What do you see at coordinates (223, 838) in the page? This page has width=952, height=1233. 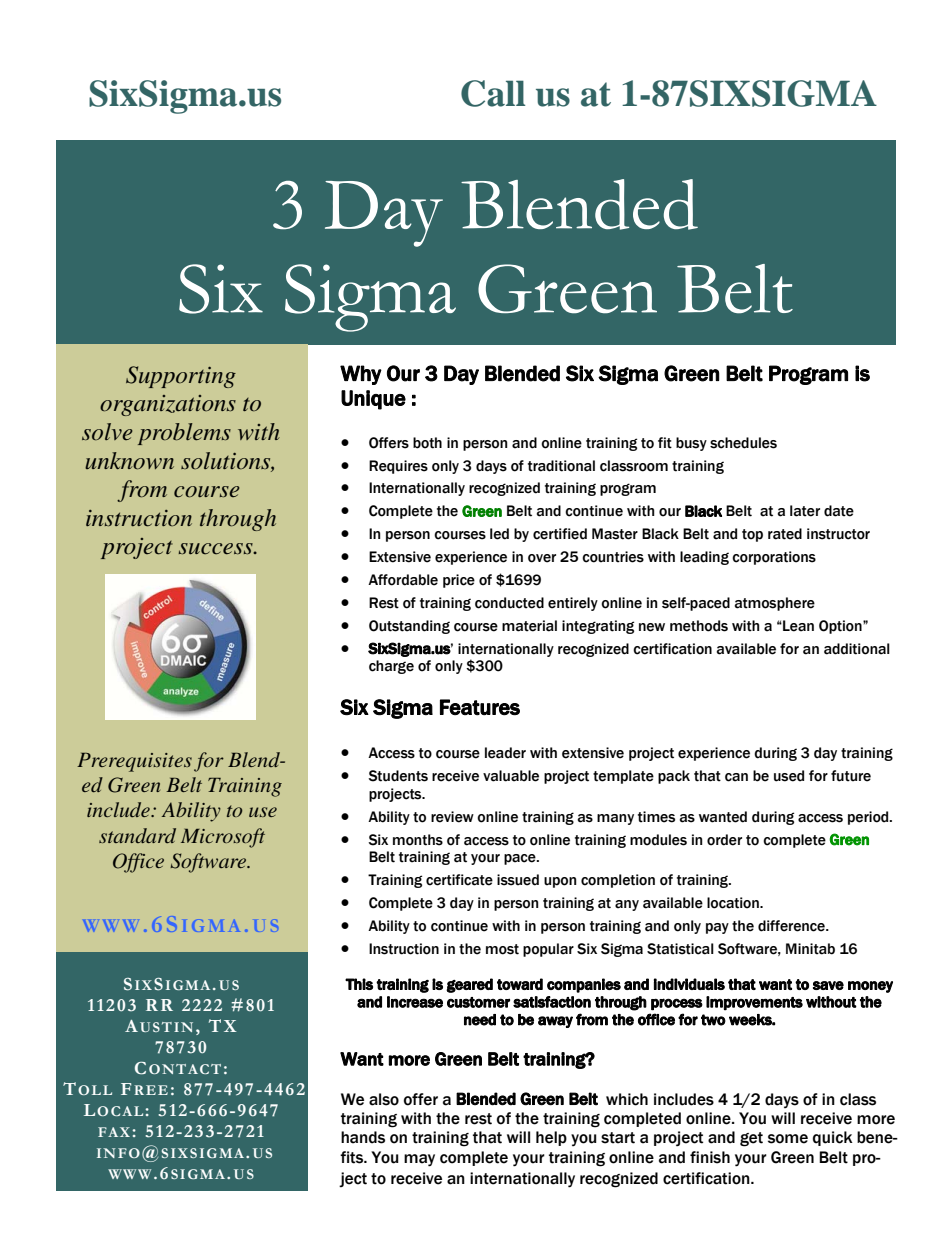 I see `Microsoft` at bounding box center [223, 838].
